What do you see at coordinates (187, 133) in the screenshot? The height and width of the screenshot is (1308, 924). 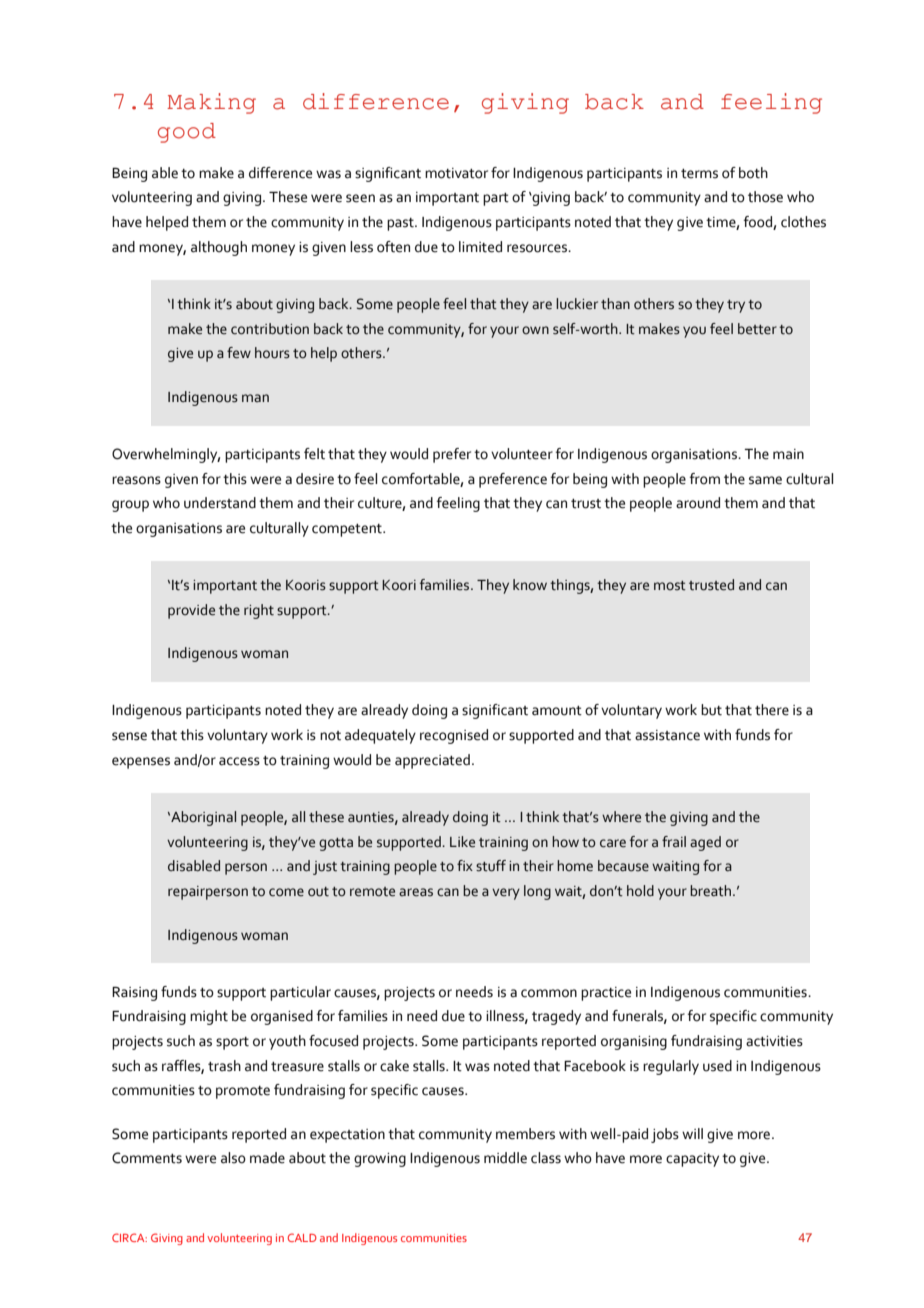 I see `good` at bounding box center [187, 133].
